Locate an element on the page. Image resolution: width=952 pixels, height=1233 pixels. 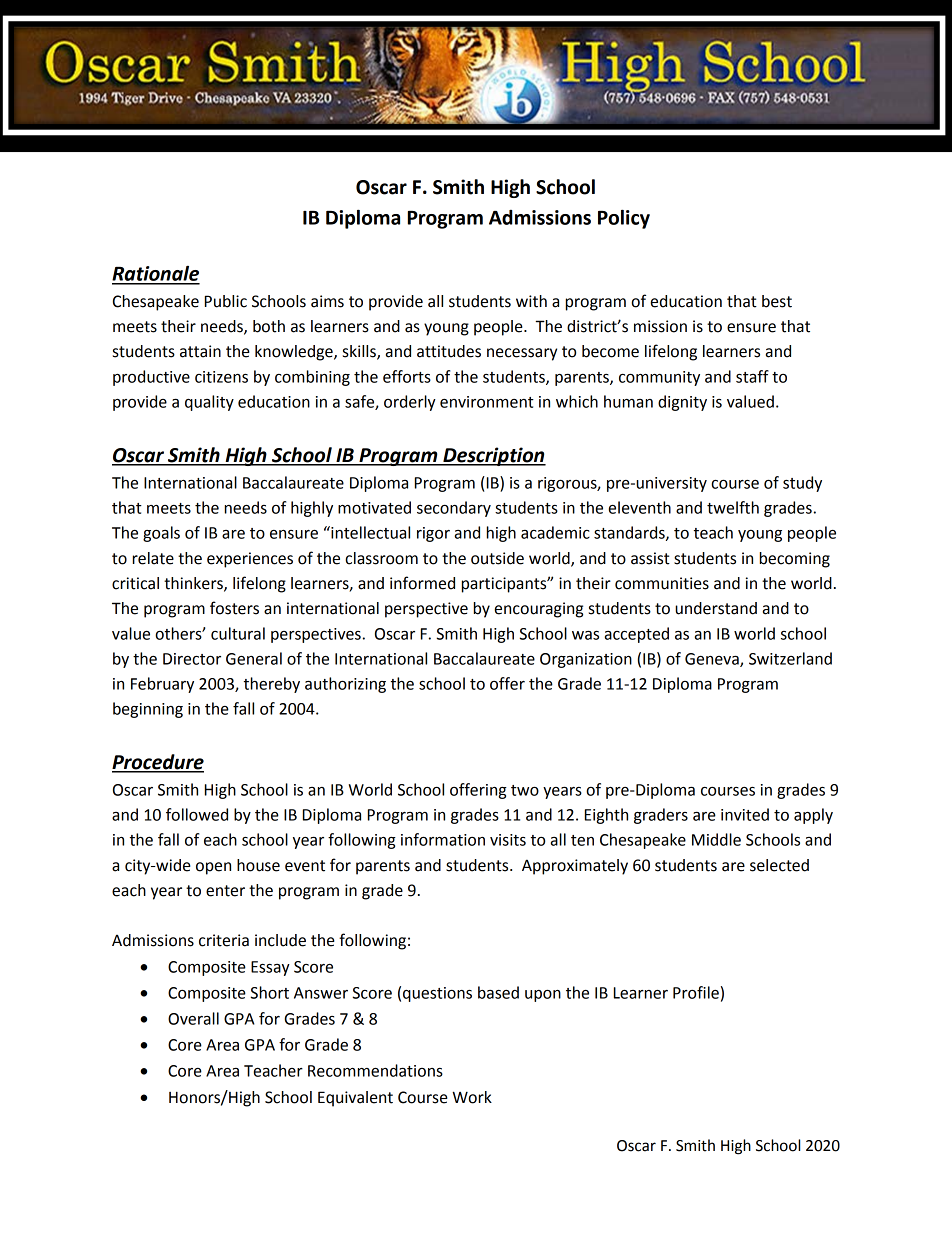
Director is located at coordinates (192, 659).
